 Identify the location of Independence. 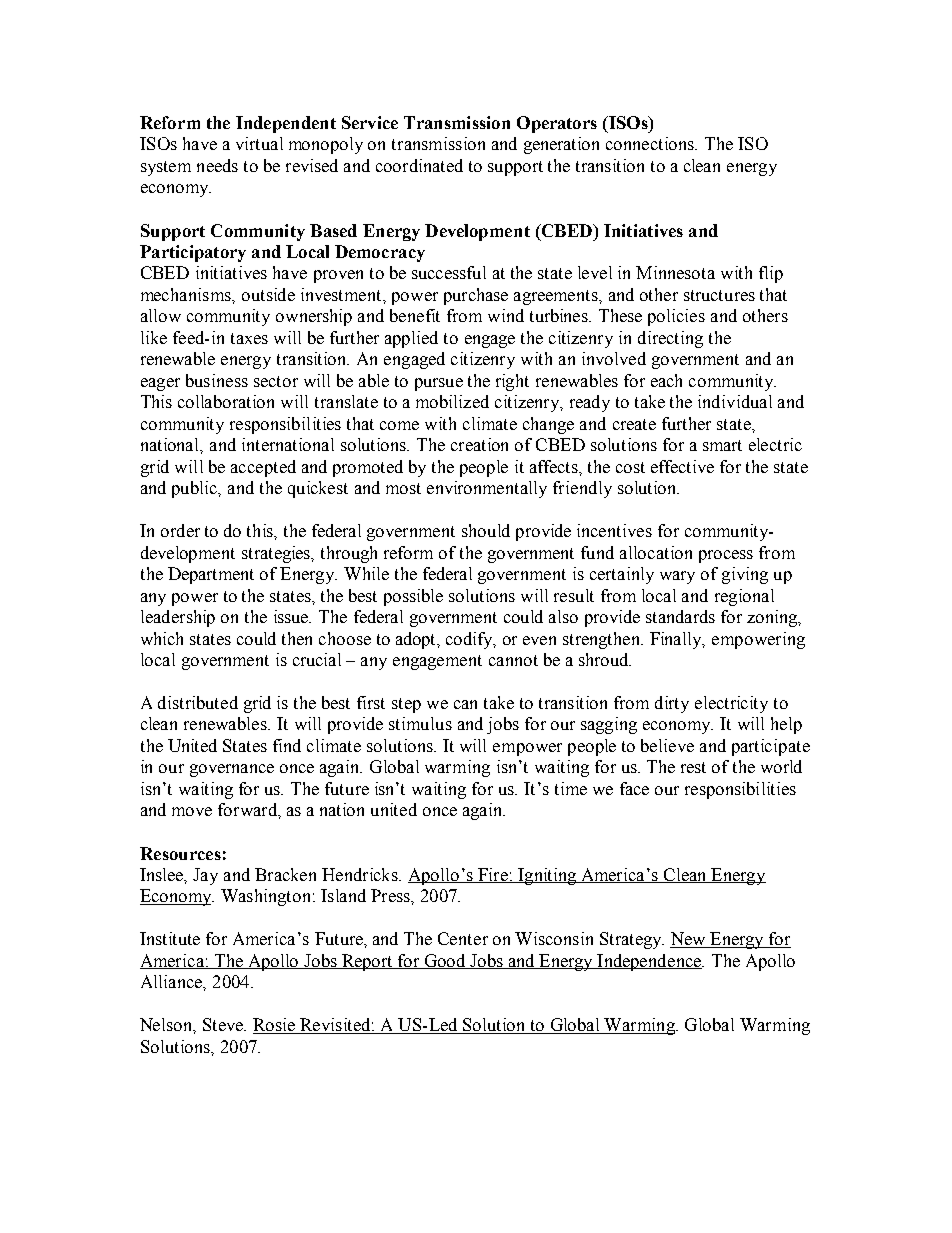
(650, 962).
